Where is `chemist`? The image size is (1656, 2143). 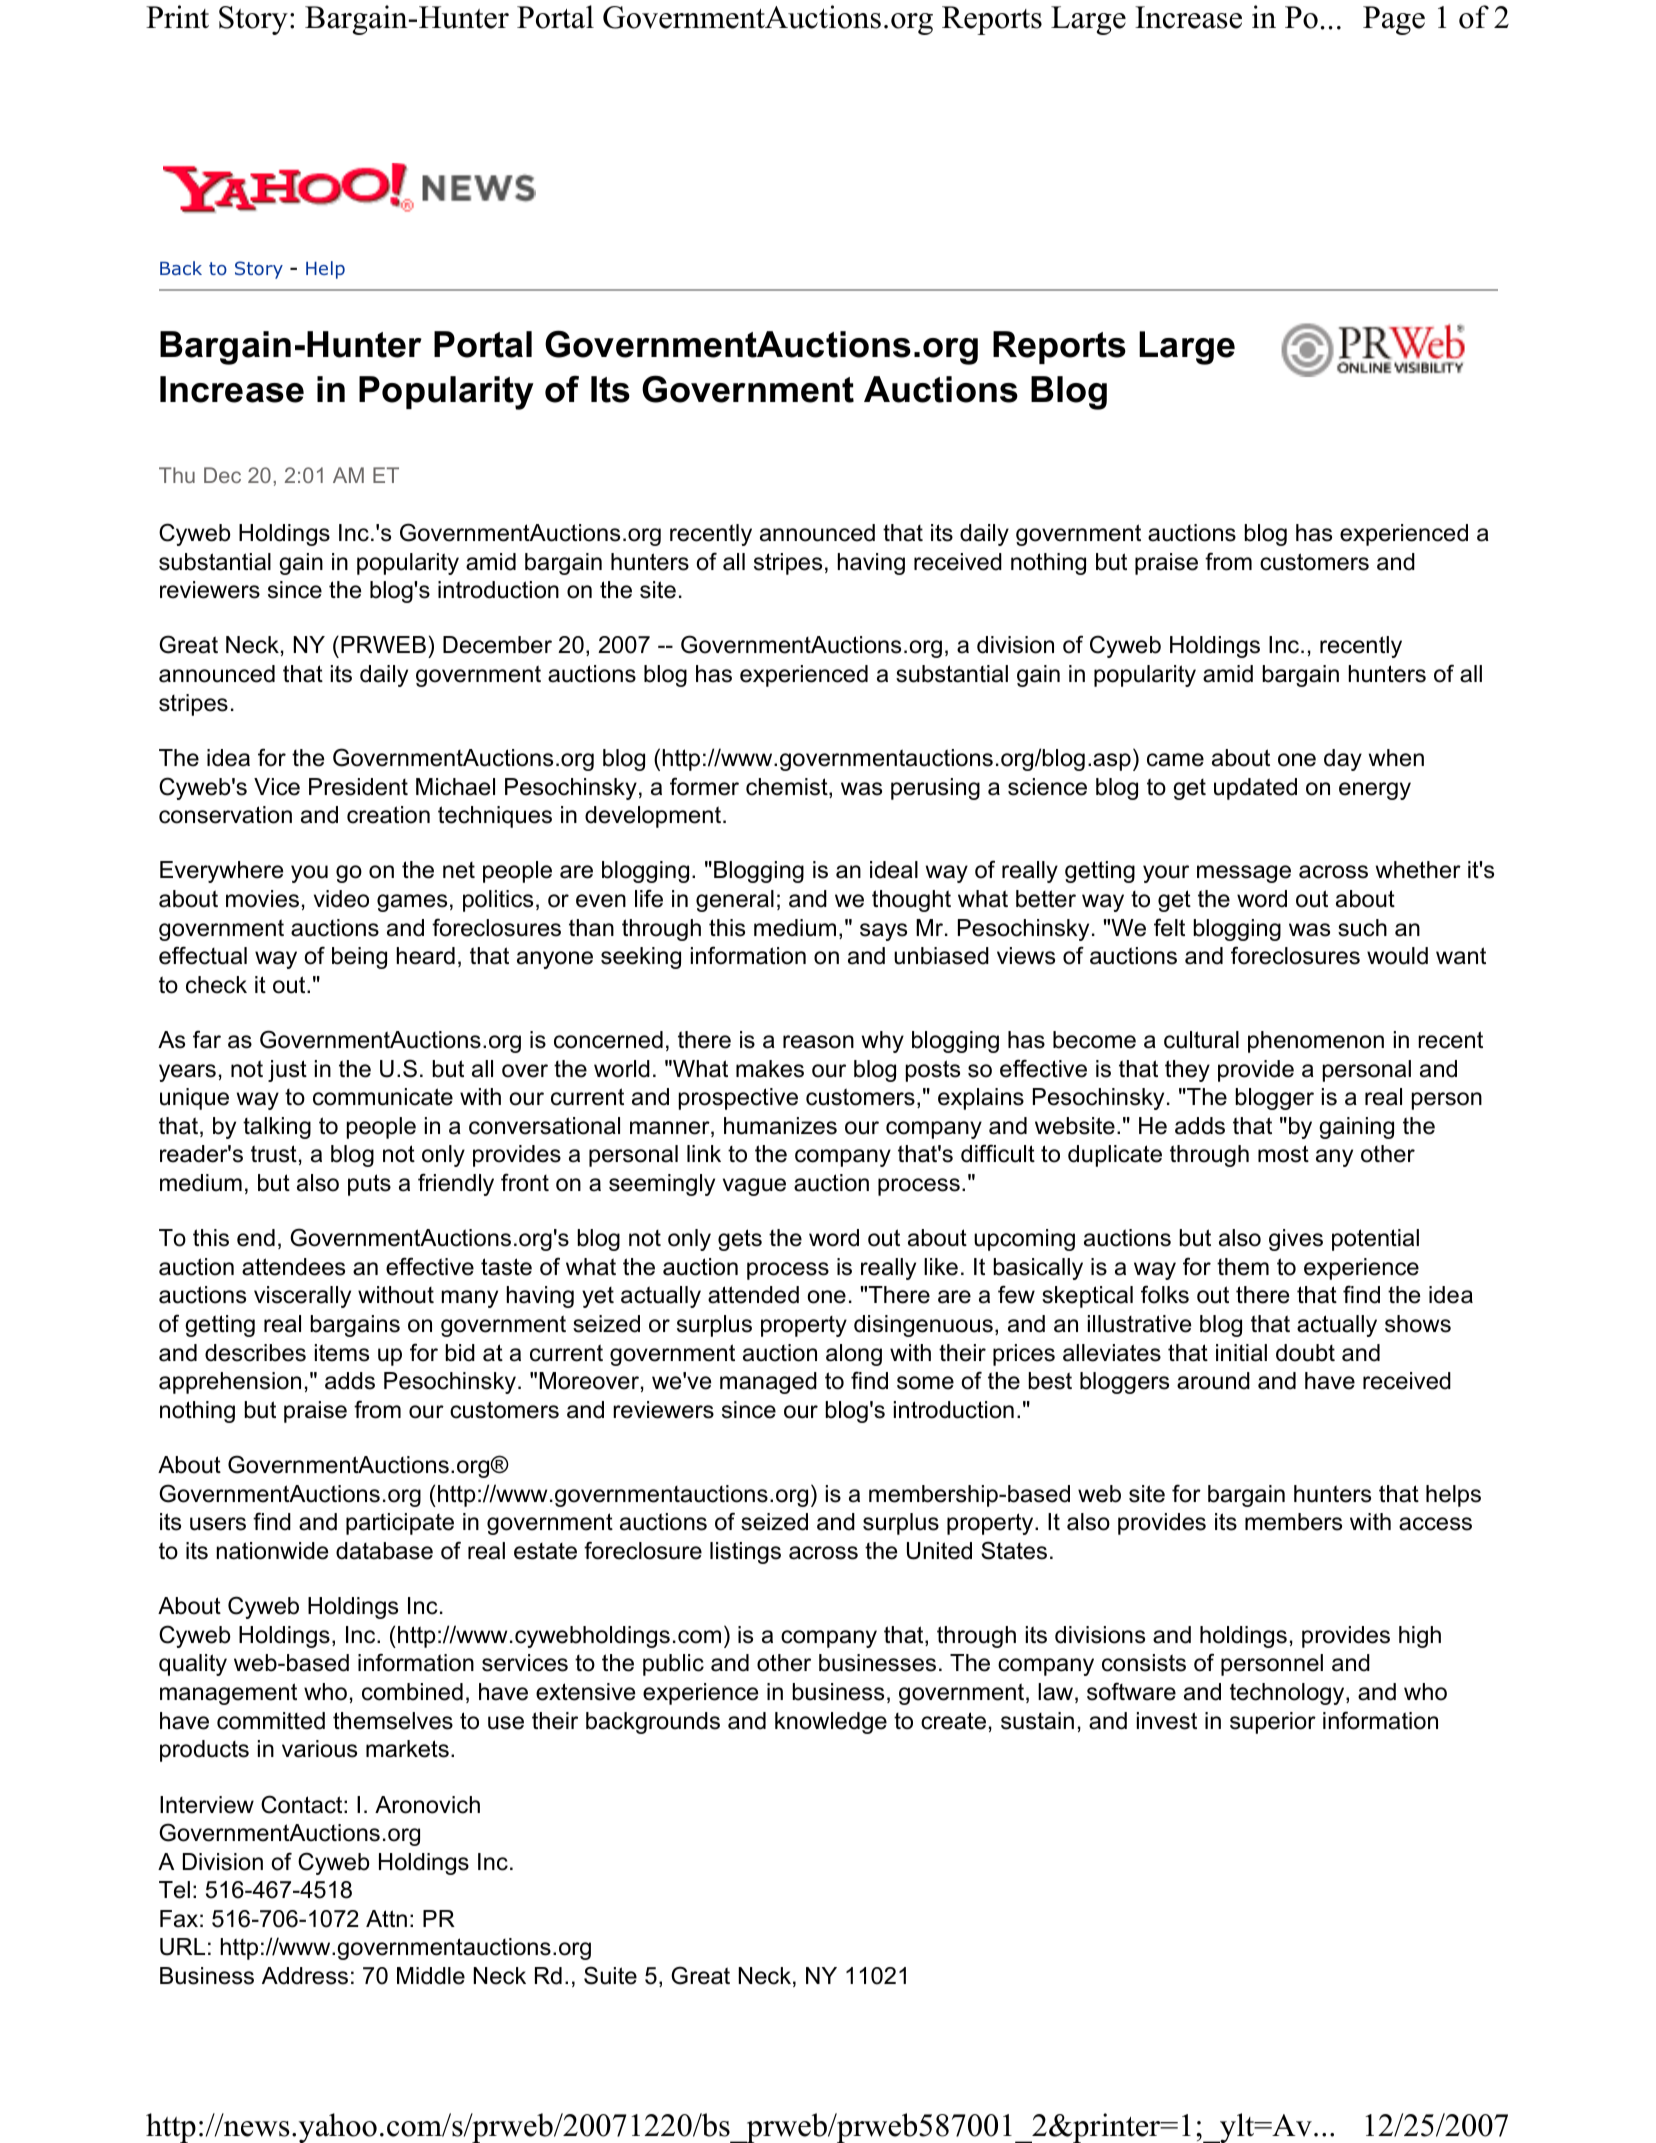
chemist is located at coordinates (788, 788).
